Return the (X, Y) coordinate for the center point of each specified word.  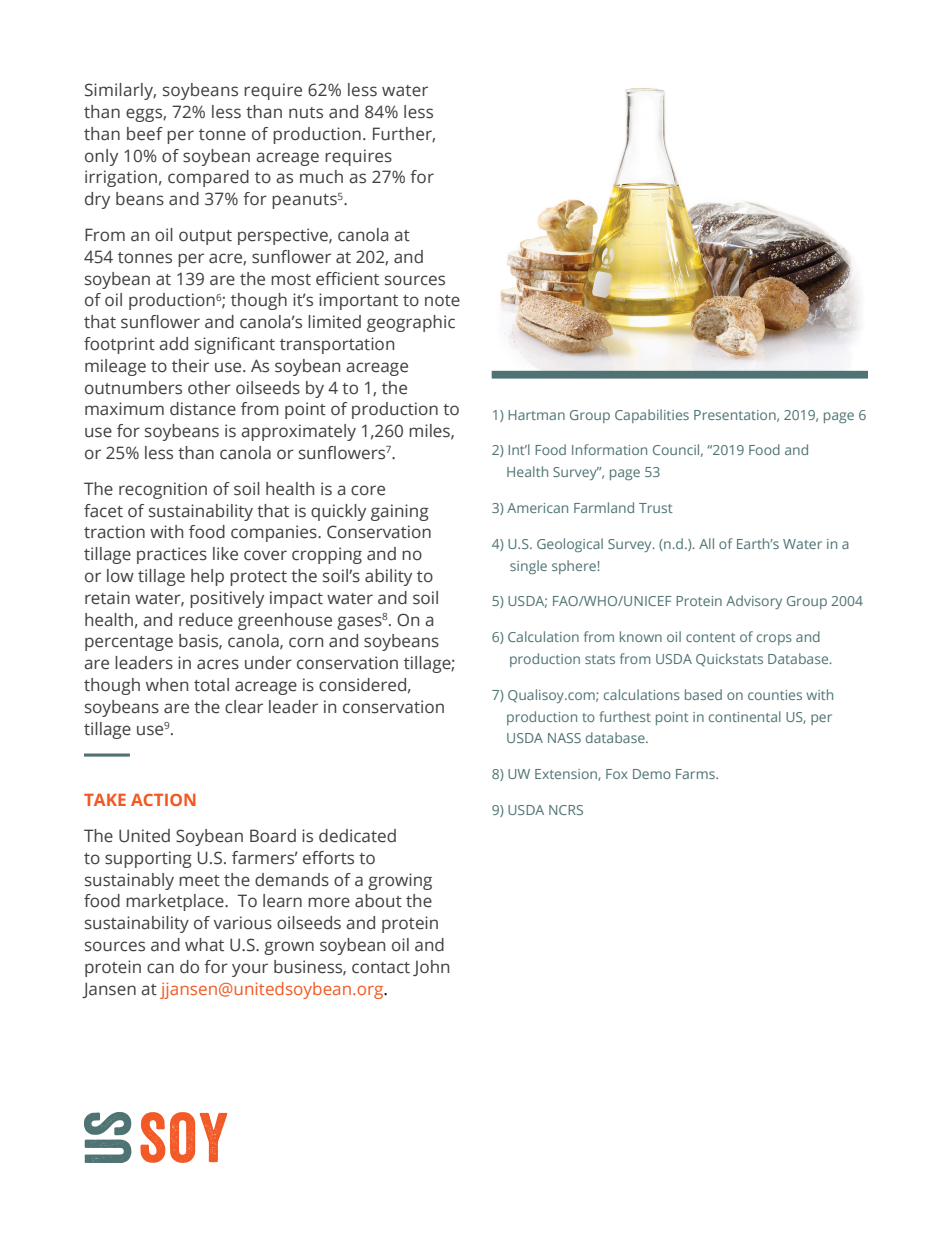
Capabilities (652, 416)
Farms (696, 774)
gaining (400, 512)
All (706, 543)
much (321, 177)
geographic (411, 323)
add (173, 344)
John (431, 968)
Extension (567, 775)
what (204, 945)
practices (172, 555)
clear (244, 707)
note (442, 301)
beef (145, 134)
